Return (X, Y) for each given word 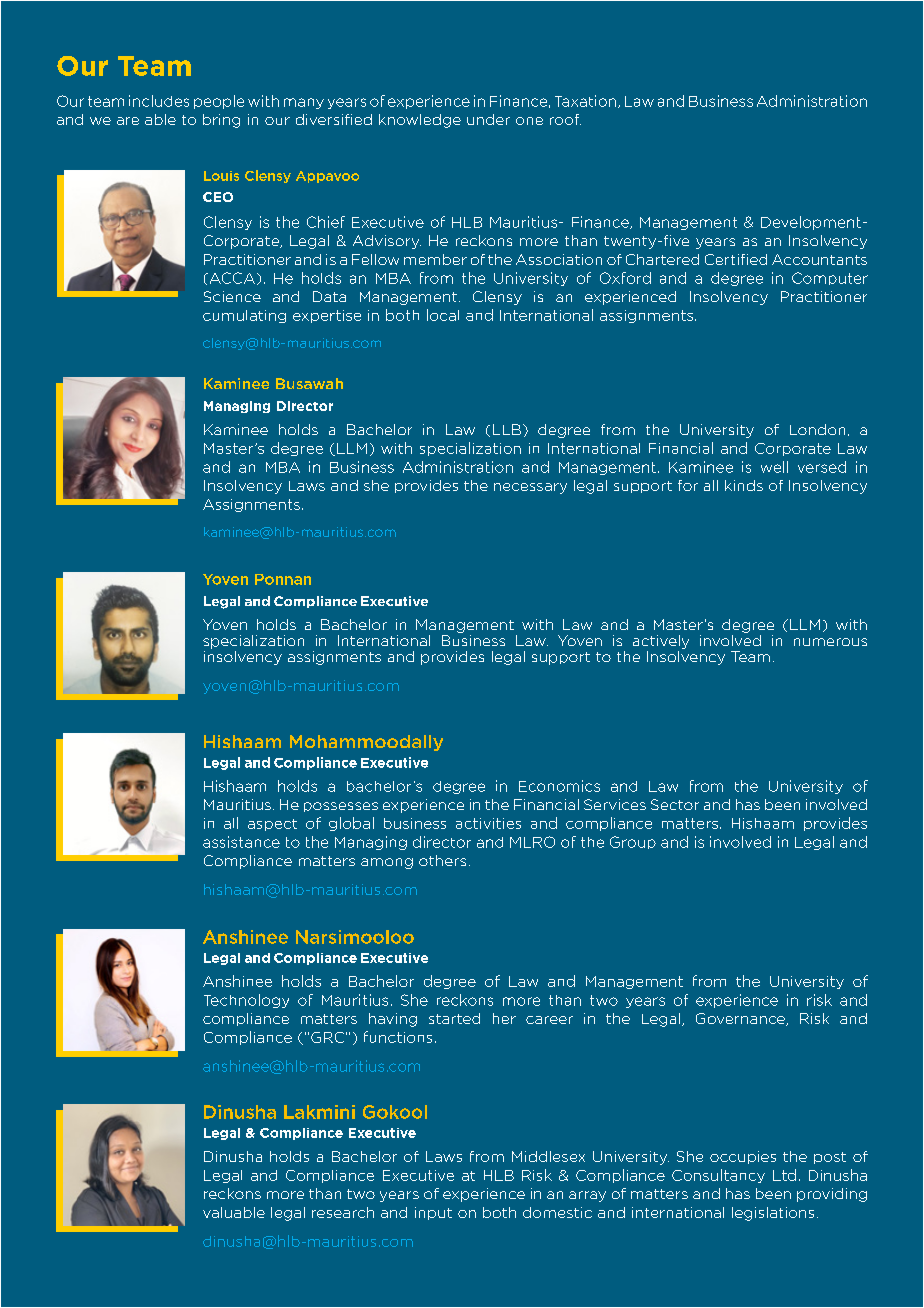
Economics (559, 786)
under (488, 119)
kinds (744, 485)
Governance (741, 1019)
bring (221, 121)
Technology (246, 1001)
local (443, 315)
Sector (675, 804)
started (454, 1018)
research (343, 1212)
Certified (736, 259)
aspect (272, 825)
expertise (327, 316)
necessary (530, 488)
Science (232, 296)
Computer (830, 278)
